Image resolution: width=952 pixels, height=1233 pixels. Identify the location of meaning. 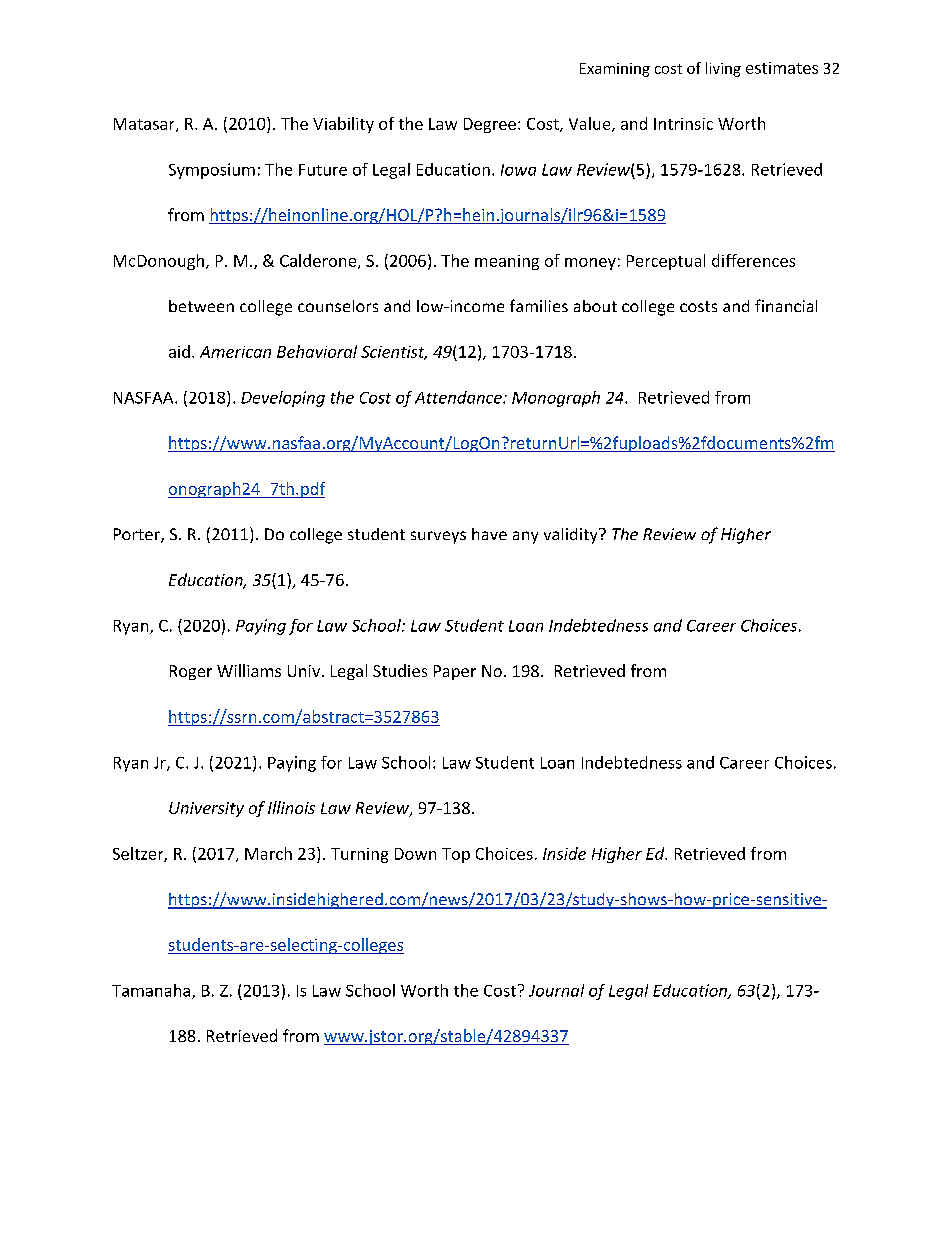
(507, 262).
